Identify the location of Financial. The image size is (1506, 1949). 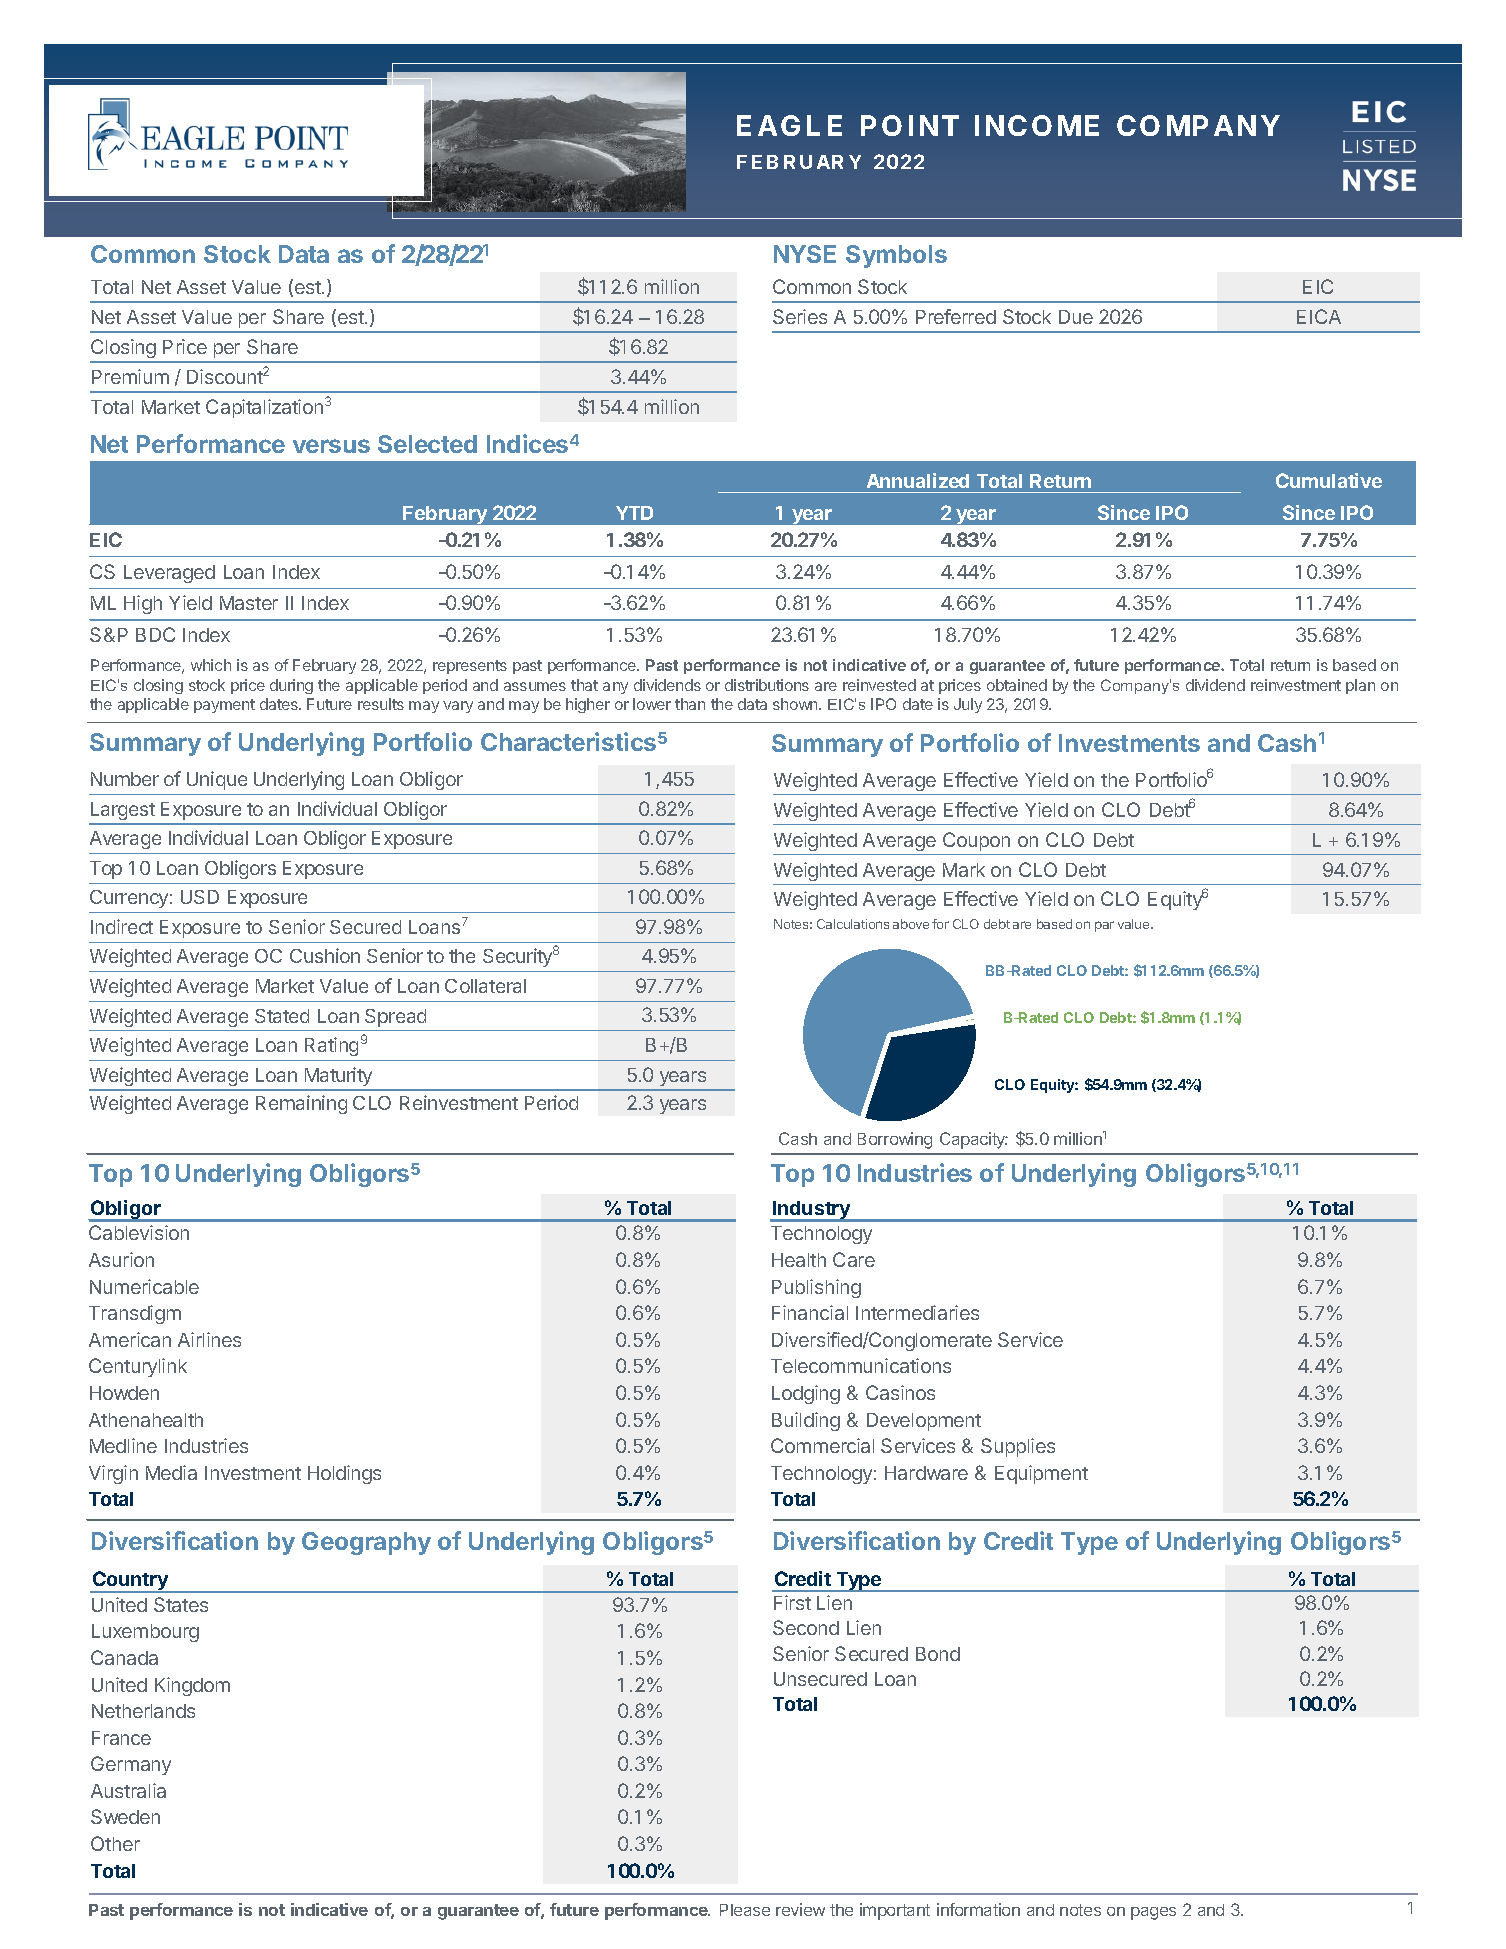
(810, 1312).
